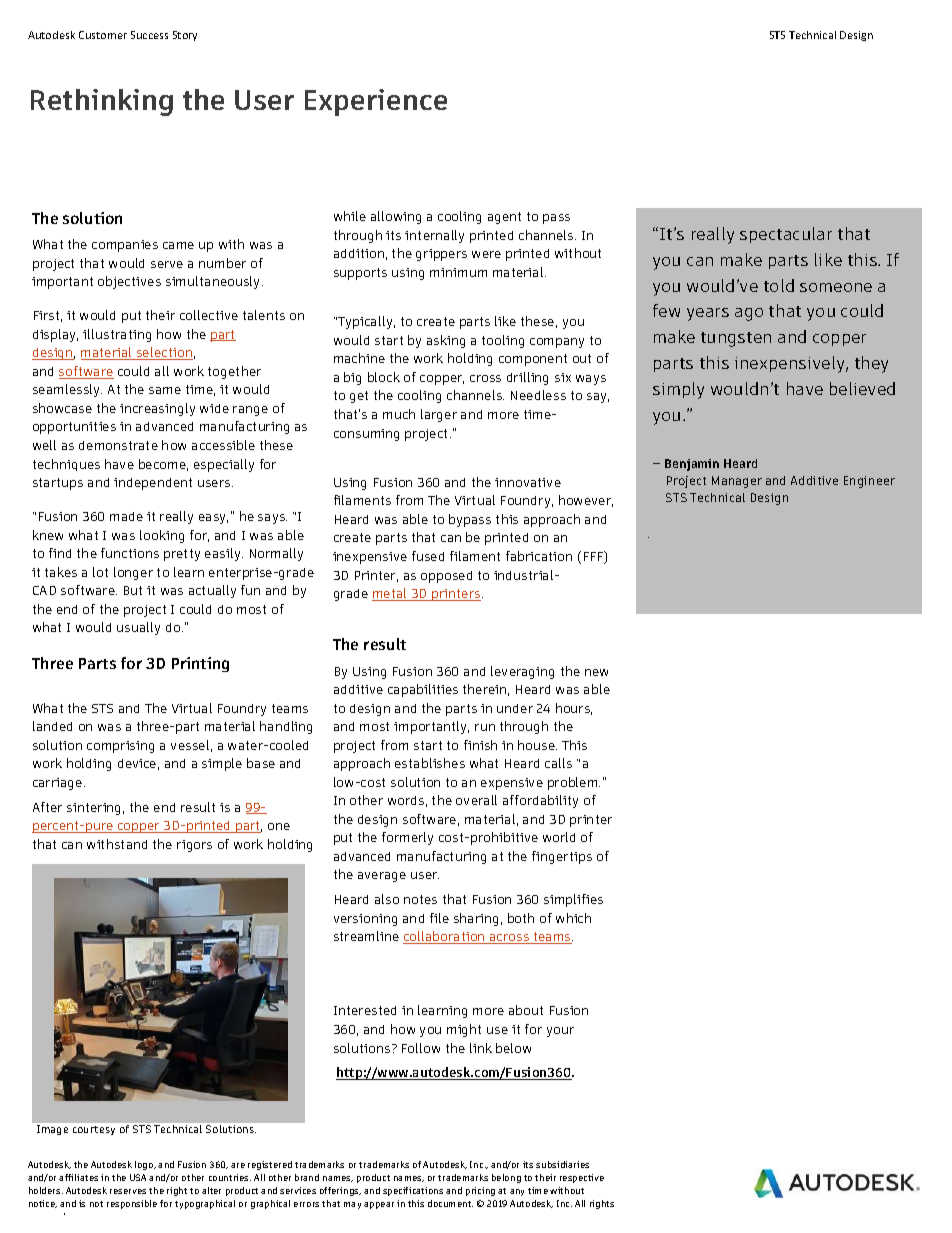 This page has width=952, height=1233. Describe the element at coordinates (595, 557) in the page. I see `FFF` at that location.
